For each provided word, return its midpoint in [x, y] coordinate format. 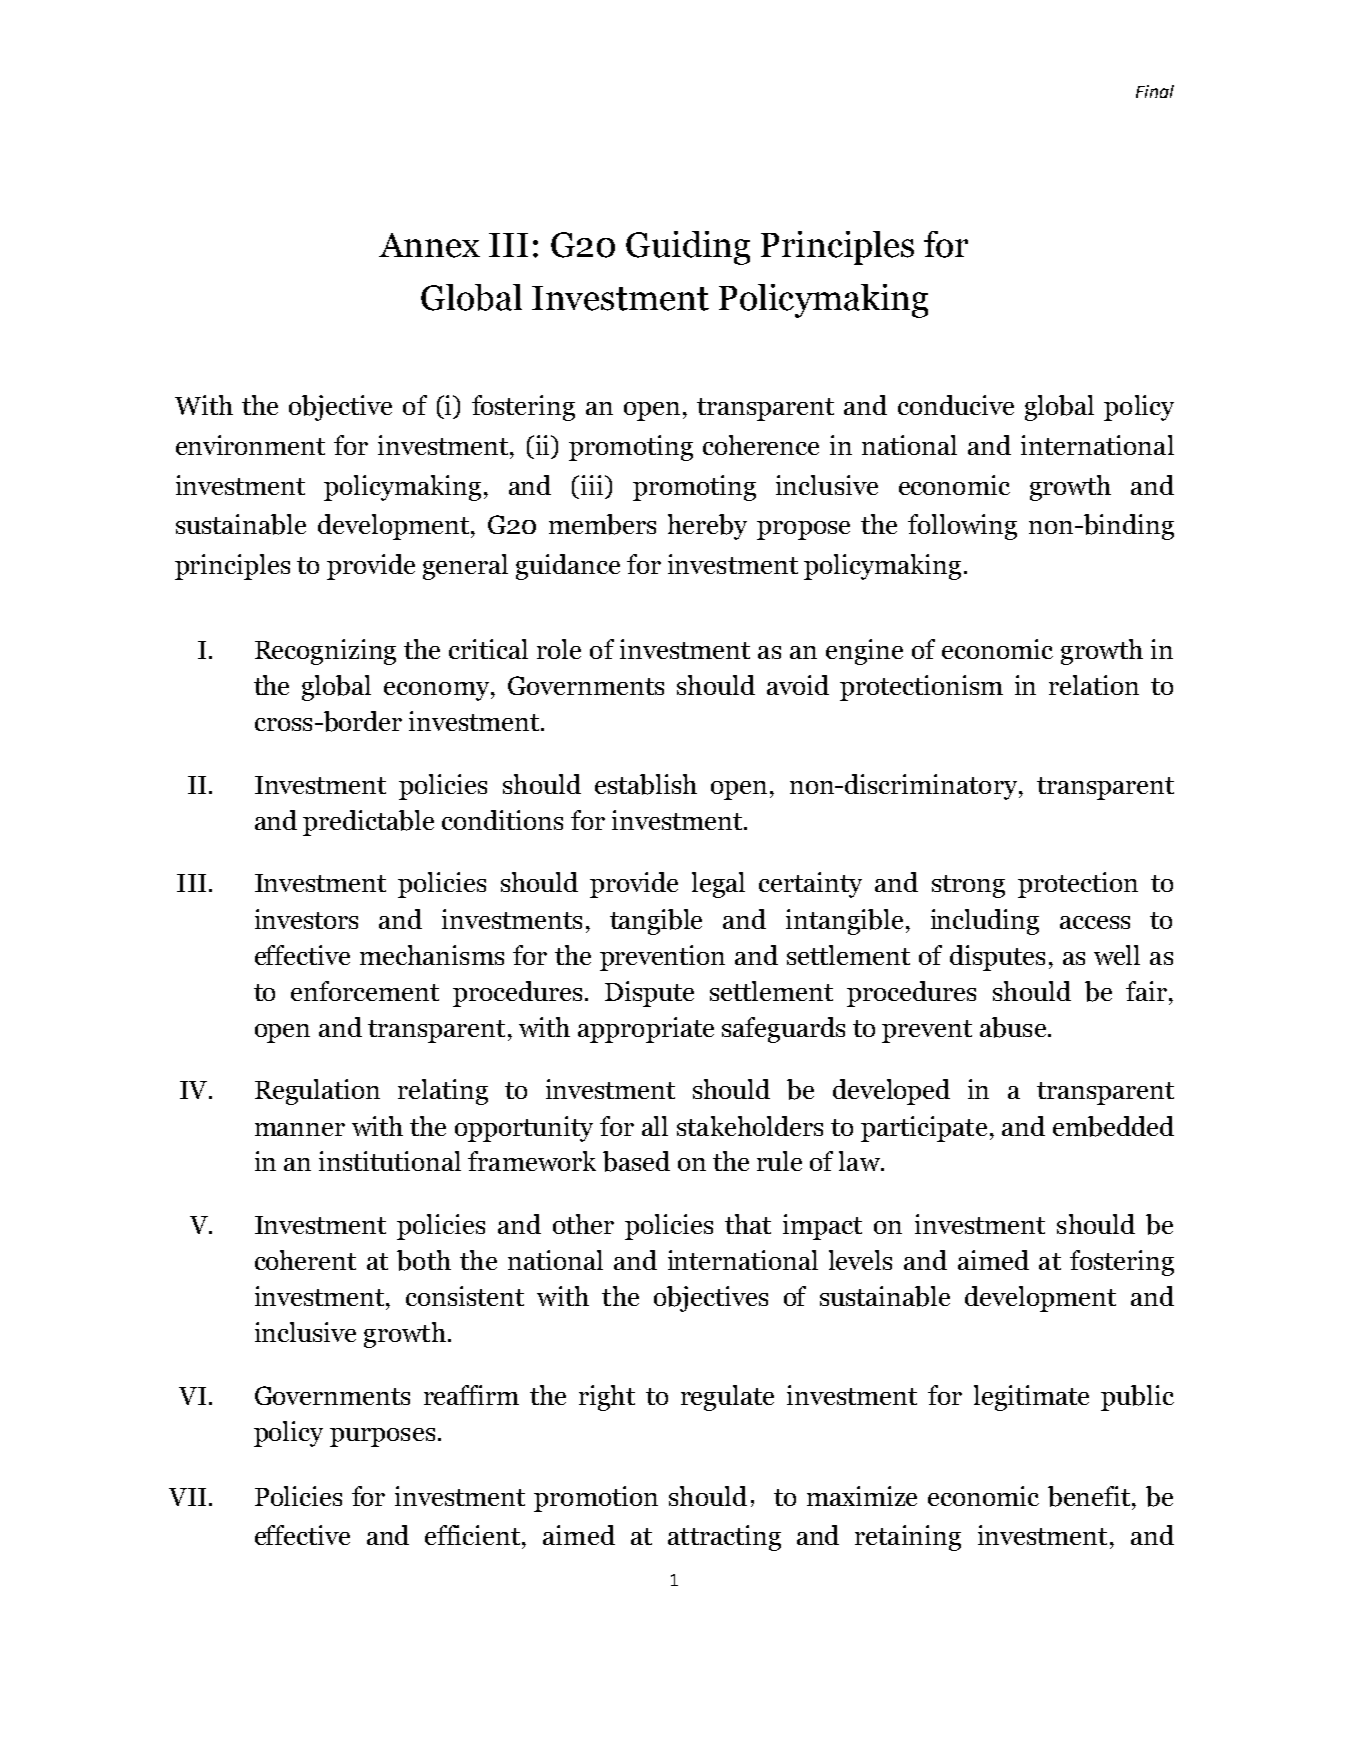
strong [968, 886]
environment [250, 445]
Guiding [688, 248]
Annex [429, 245]
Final [1155, 91]
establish [646, 784]
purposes [382, 1437]
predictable [368, 823]
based [636, 1161]
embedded [1113, 1126]
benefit [1089, 1496]
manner [300, 1129]
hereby [707, 527]
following [962, 527]
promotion [596, 1499]
